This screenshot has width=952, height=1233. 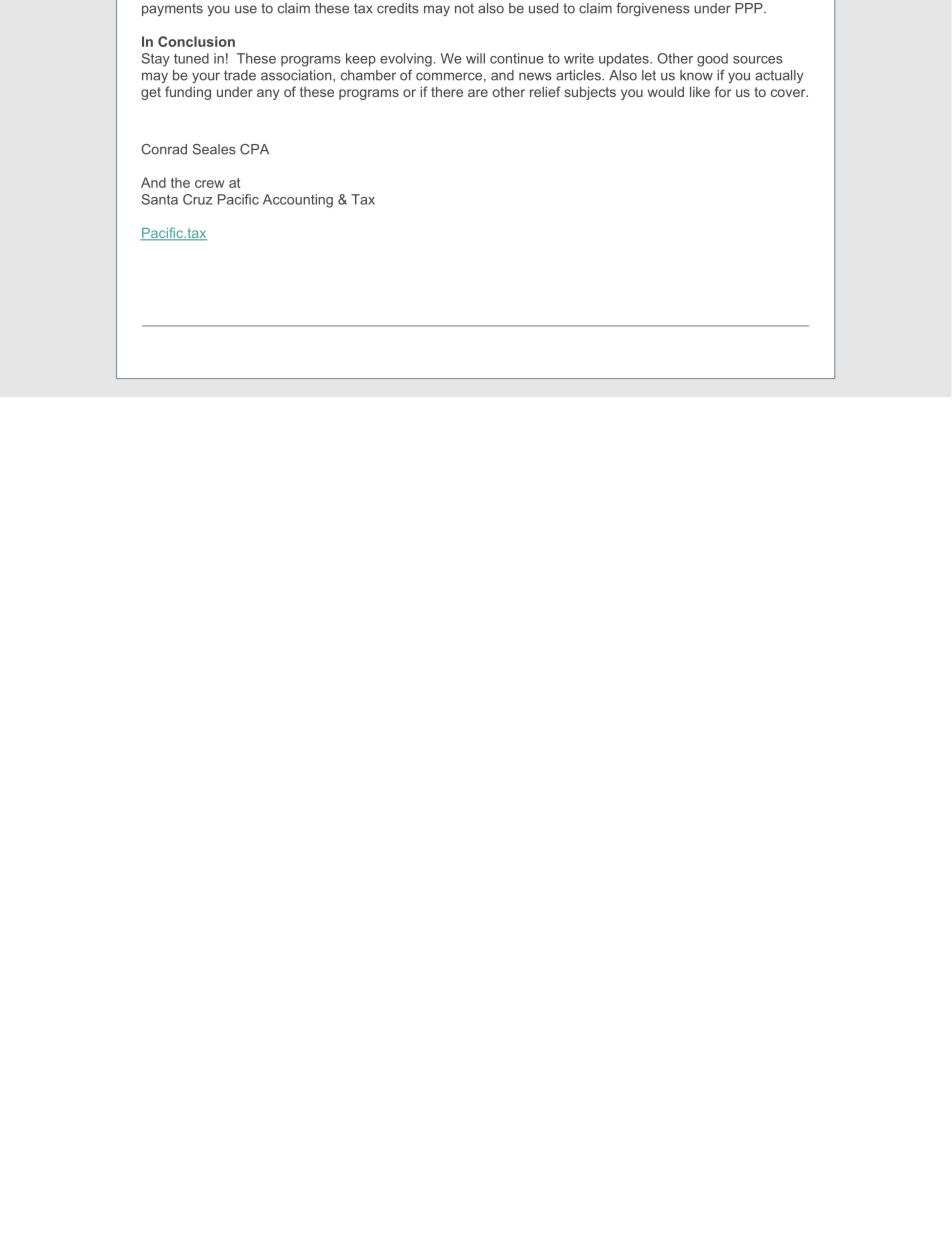 I want to click on good, so click(x=712, y=60).
